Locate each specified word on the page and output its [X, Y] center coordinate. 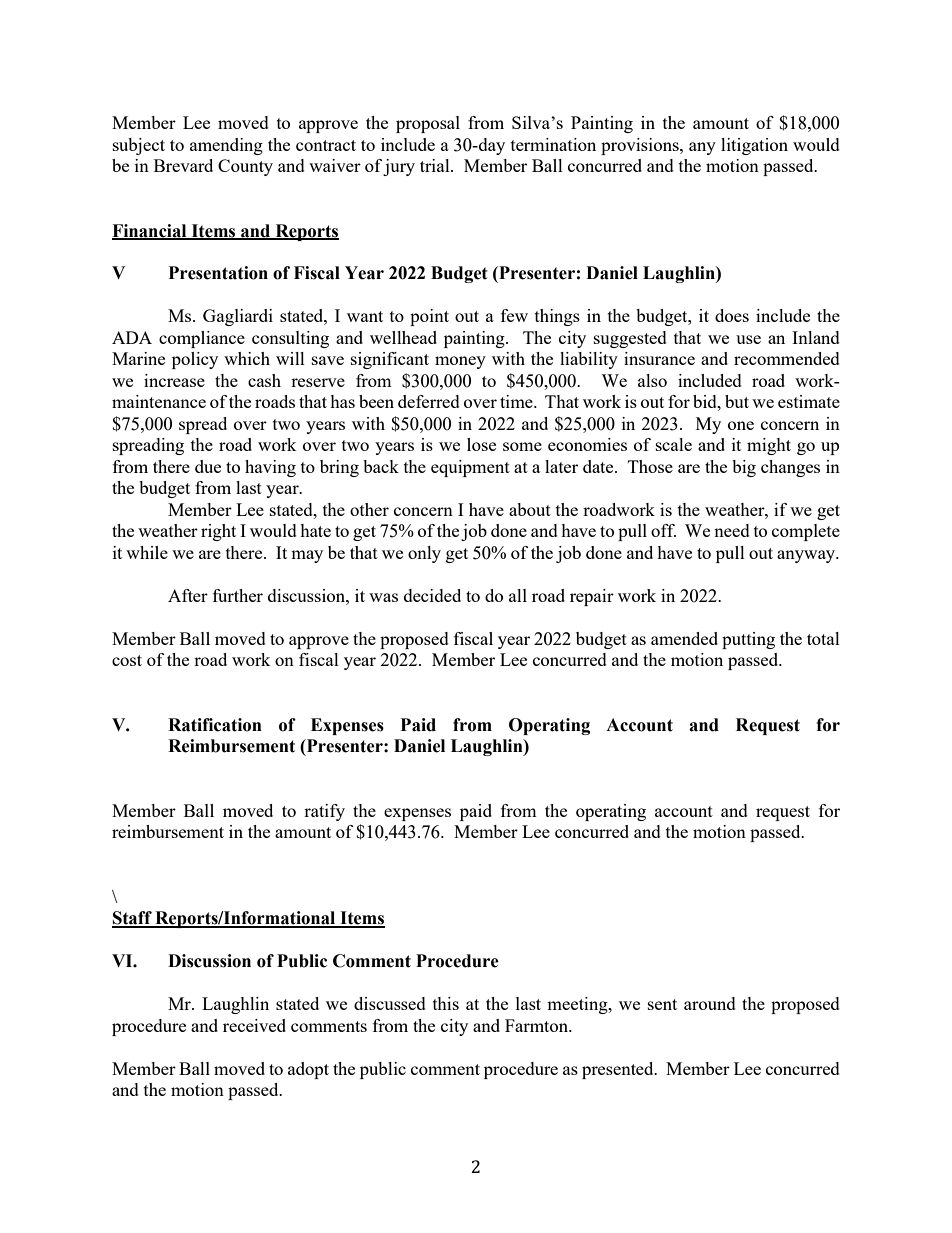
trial [436, 165]
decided [432, 595]
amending [226, 146]
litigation [754, 146]
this [446, 1003]
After [188, 595]
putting [748, 640]
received [254, 1025]
